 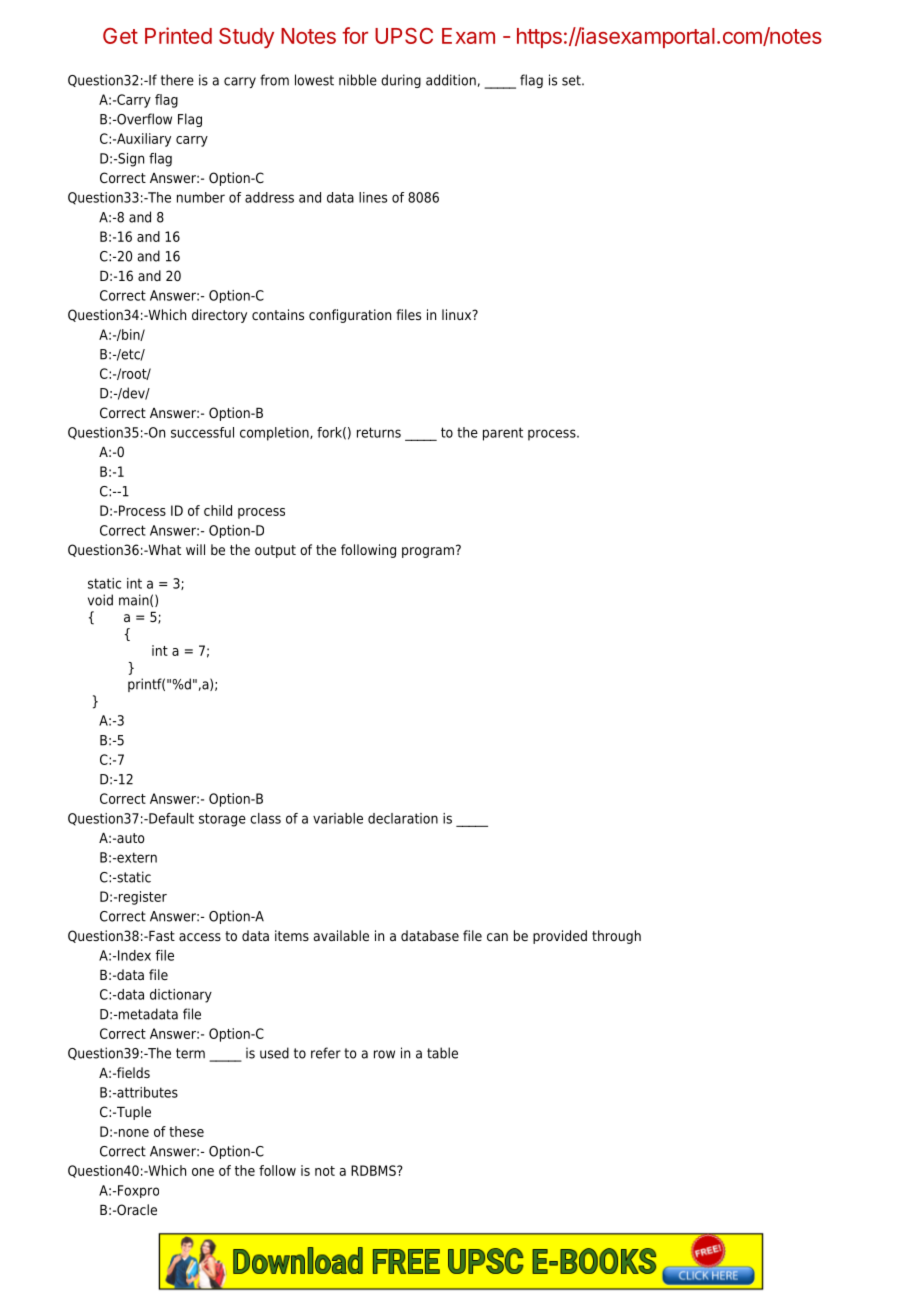 What do you see at coordinates (177, 80) in the screenshot?
I see `there` at bounding box center [177, 80].
